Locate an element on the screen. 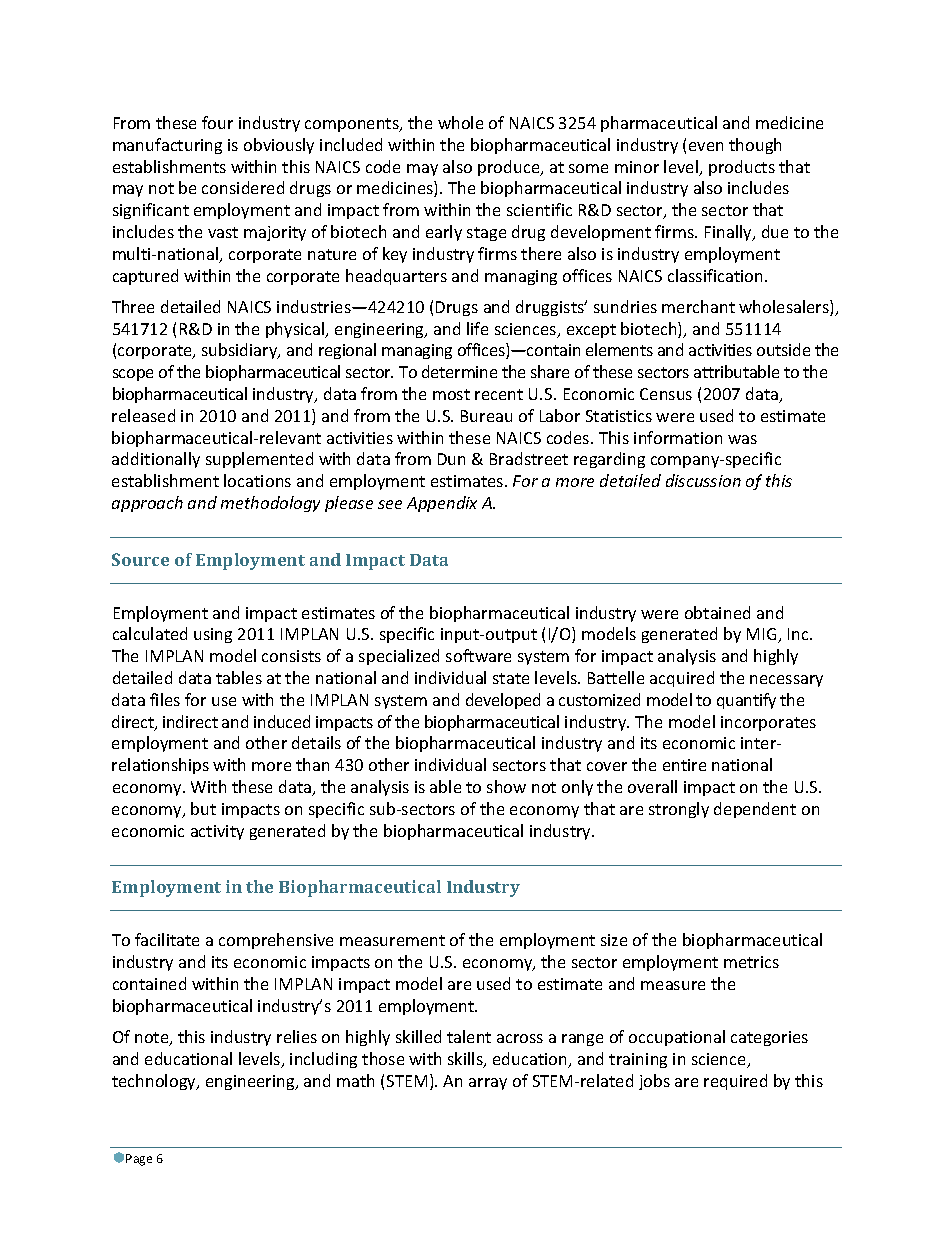 Image resolution: width=952 pixels, height=1233 pixels. array is located at coordinates (488, 1084).
